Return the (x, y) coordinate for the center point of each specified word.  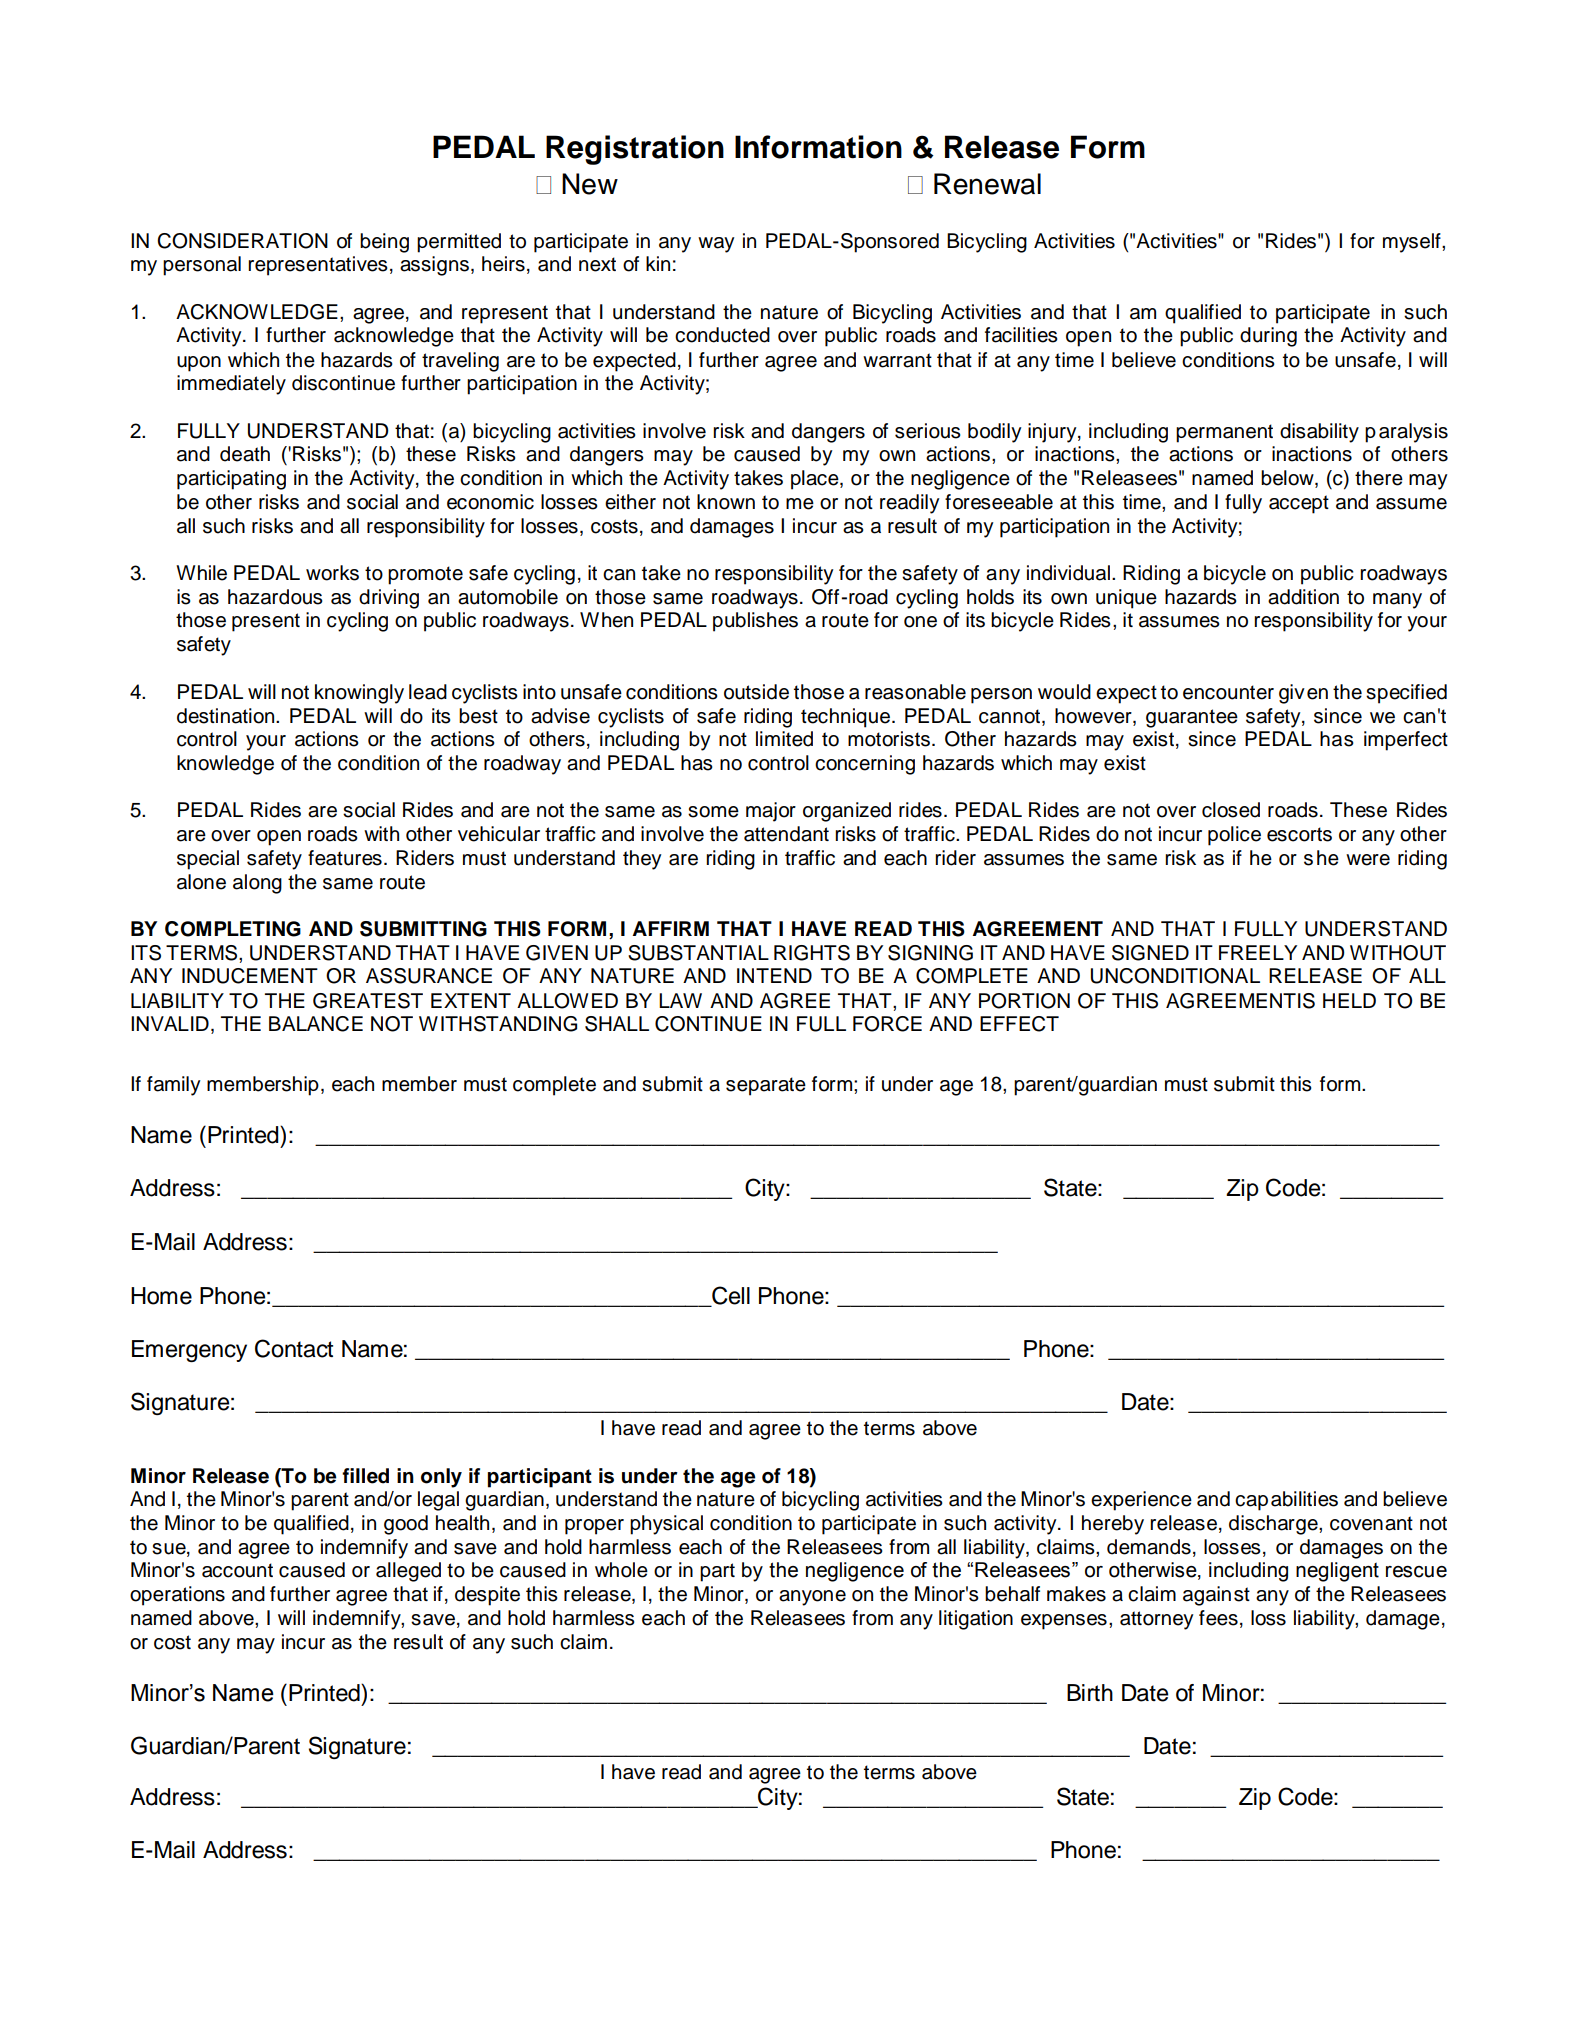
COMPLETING (233, 929)
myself (1413, 243)
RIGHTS (812, 953)
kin (658, 263)
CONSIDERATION (242, 241)
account (237, 1570)
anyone (812, 1598)
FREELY (1258, 952)
